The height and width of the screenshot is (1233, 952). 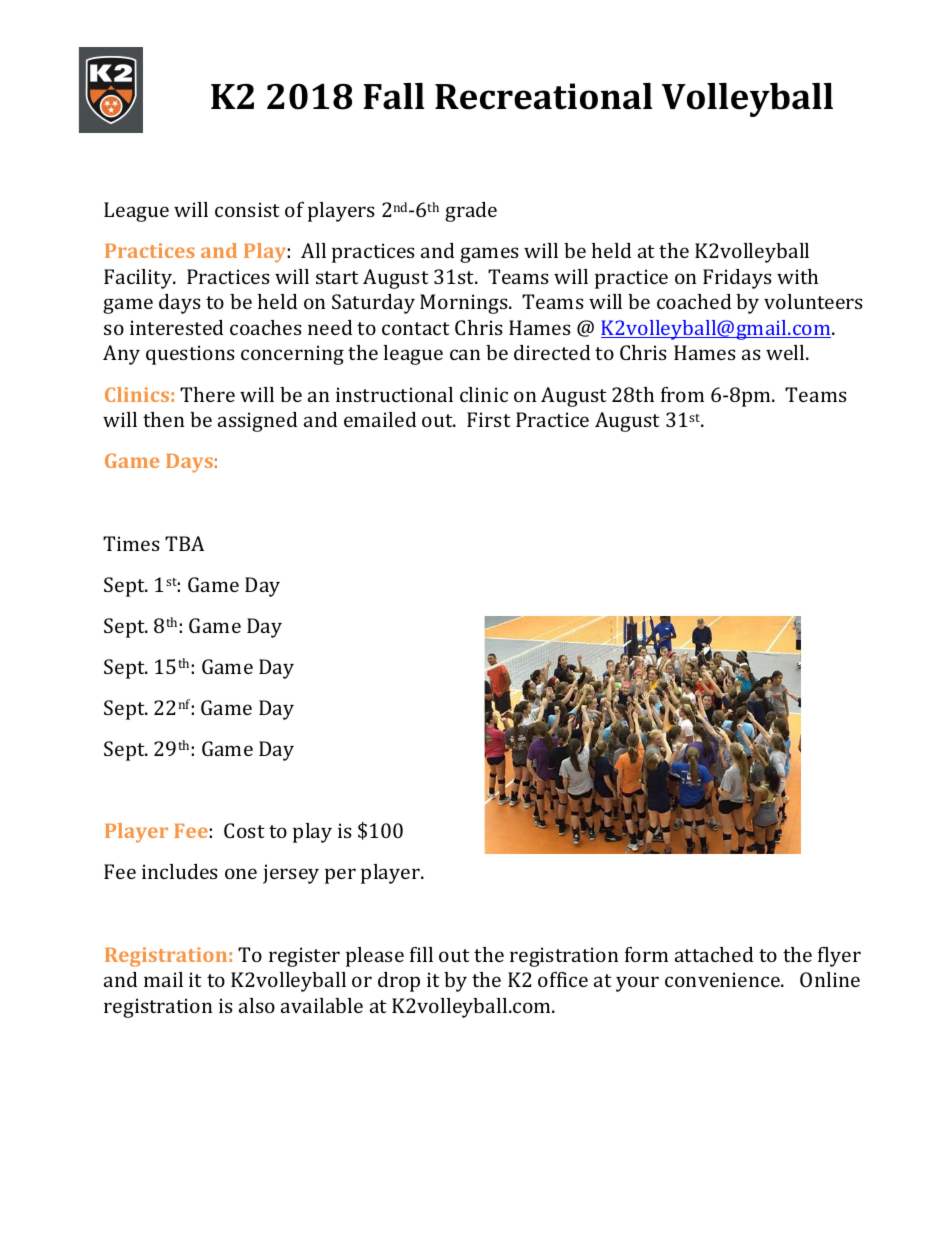 What do you see at coordinates (131, 543) in the screenshot?
I see `Times` at bounding box center [131, 543].
